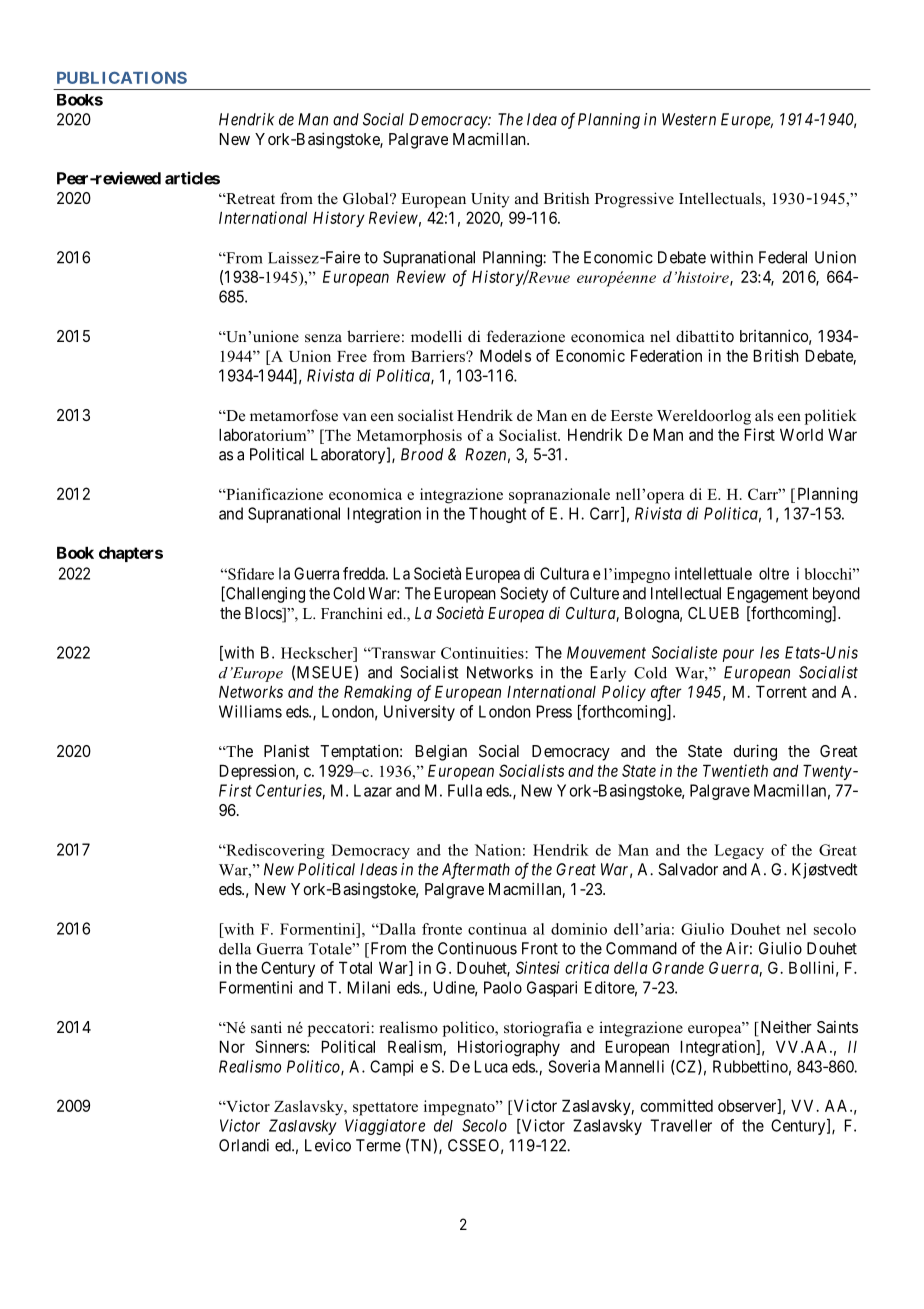  Describe the element at coordinates (422, 454) in the image. I see `Brood` at that location.
